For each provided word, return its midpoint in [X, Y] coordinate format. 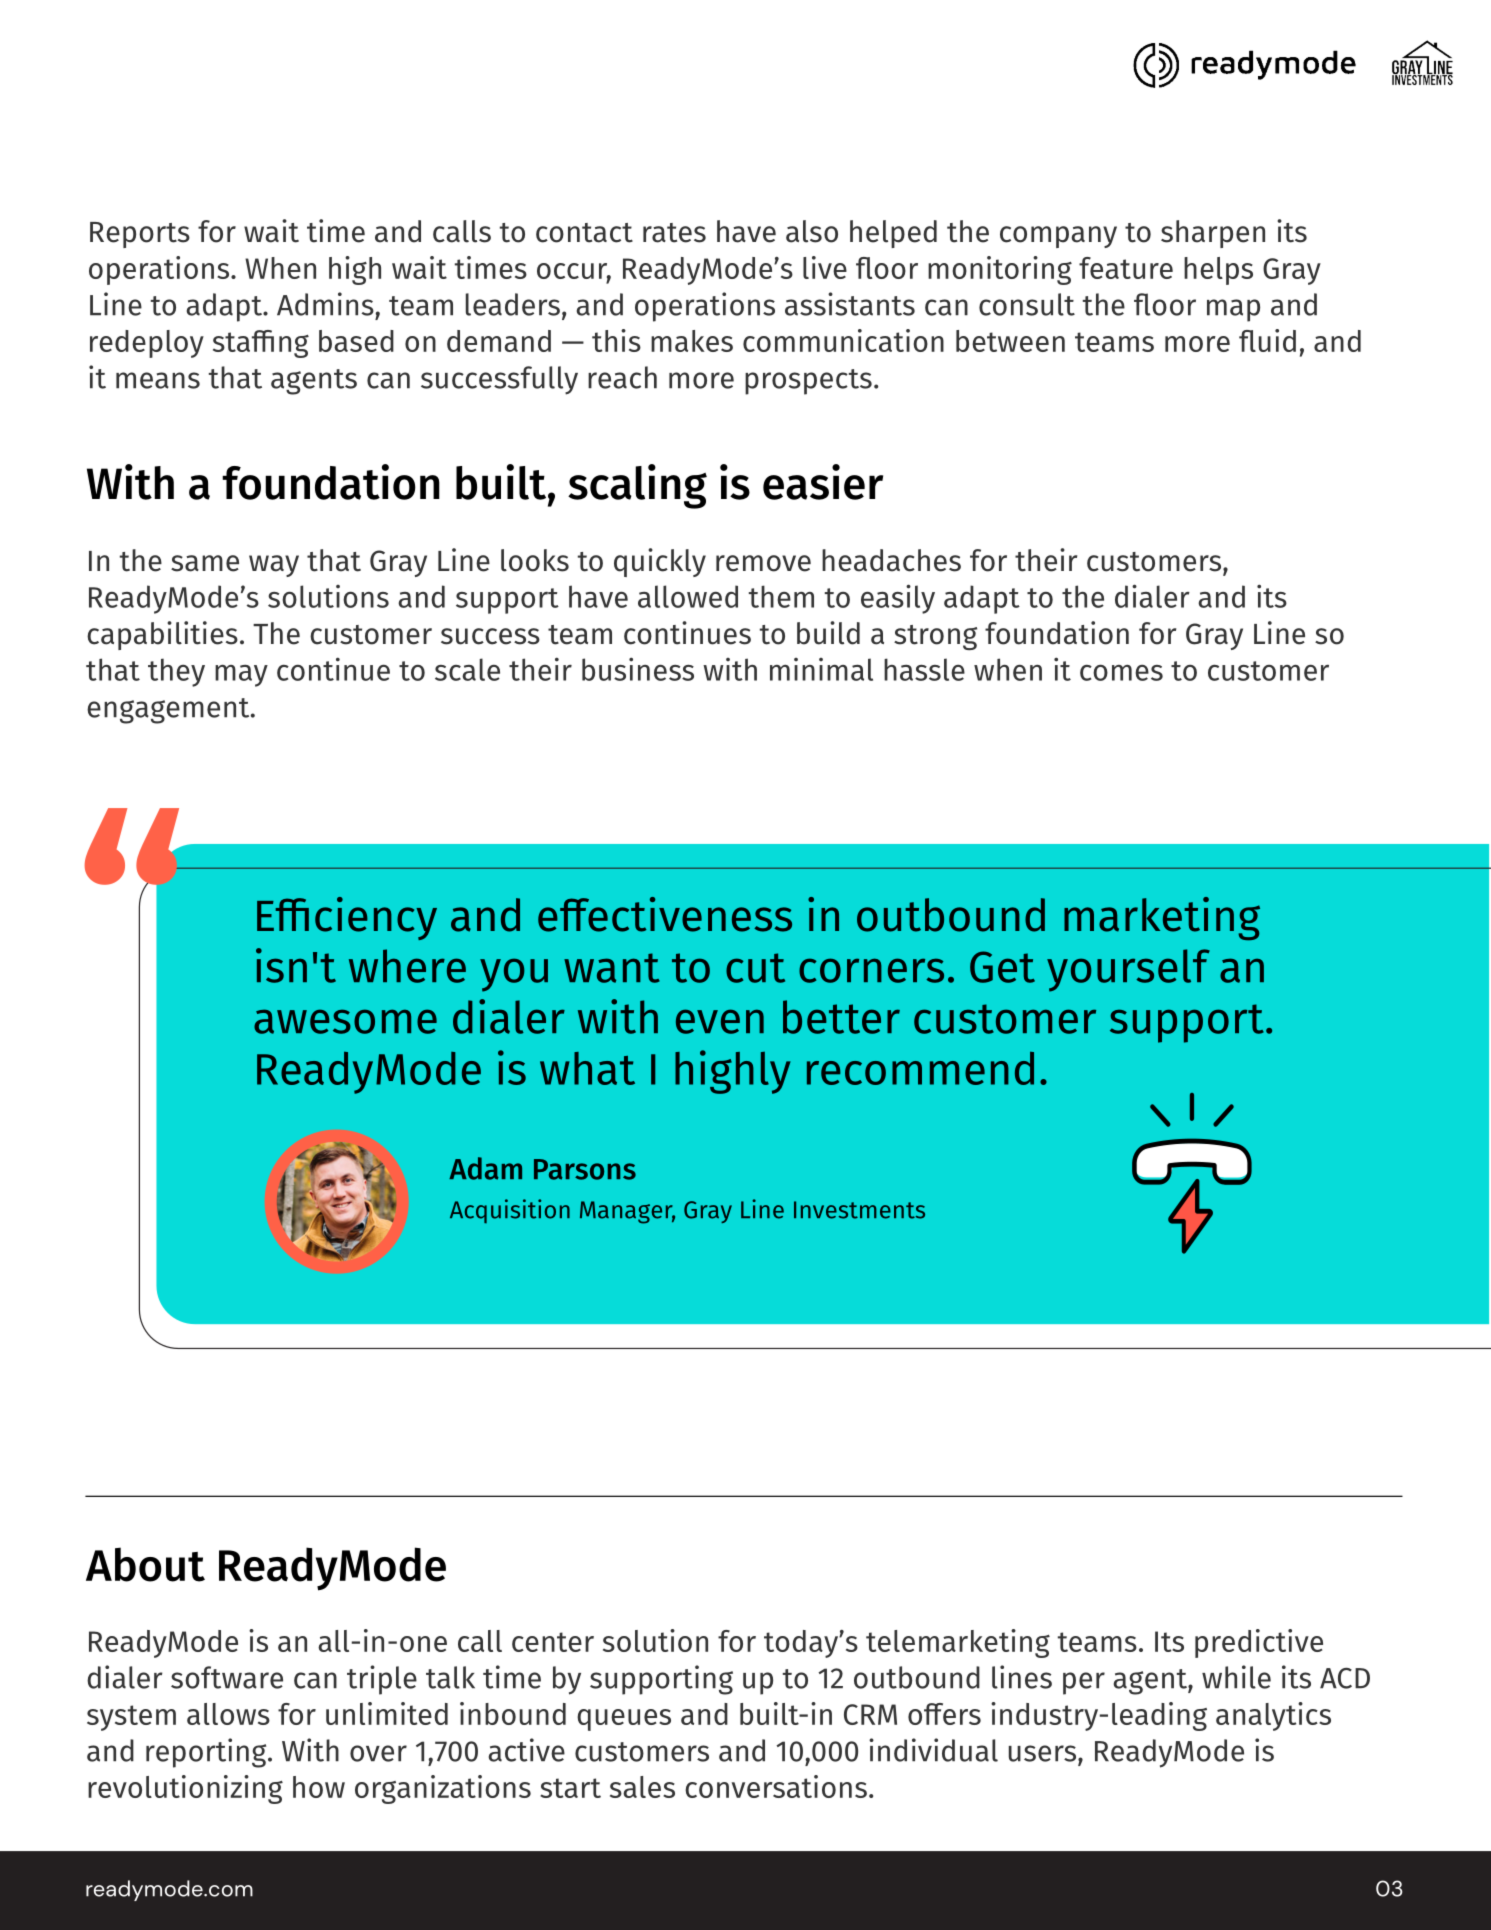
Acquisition [510, 1211]
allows [228, 1714]
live [825, 267]
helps [1218, 271]
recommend [920, 1068]
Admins [325, 304]
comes [1121, 672]
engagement [169, 711]
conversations [776, 1786]
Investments [859, 1210]
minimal [821, 669]
